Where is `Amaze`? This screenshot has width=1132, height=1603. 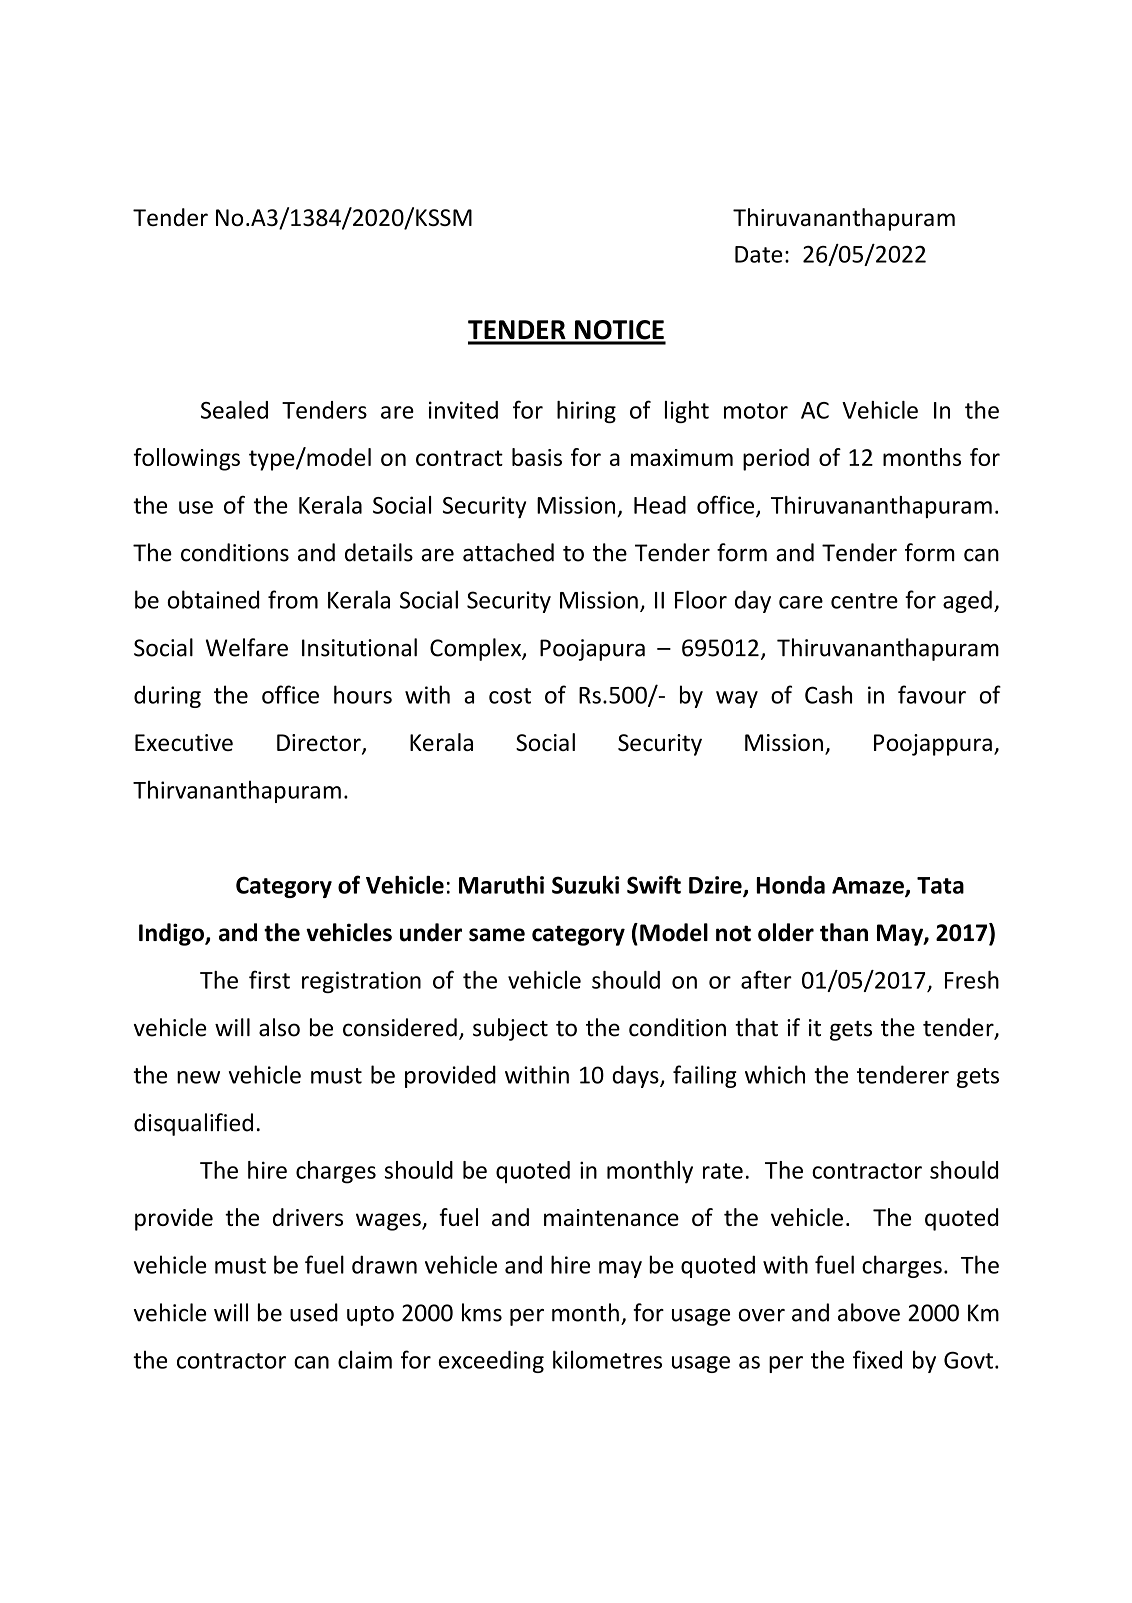
Amaze is located at coordinates (869, 886).
